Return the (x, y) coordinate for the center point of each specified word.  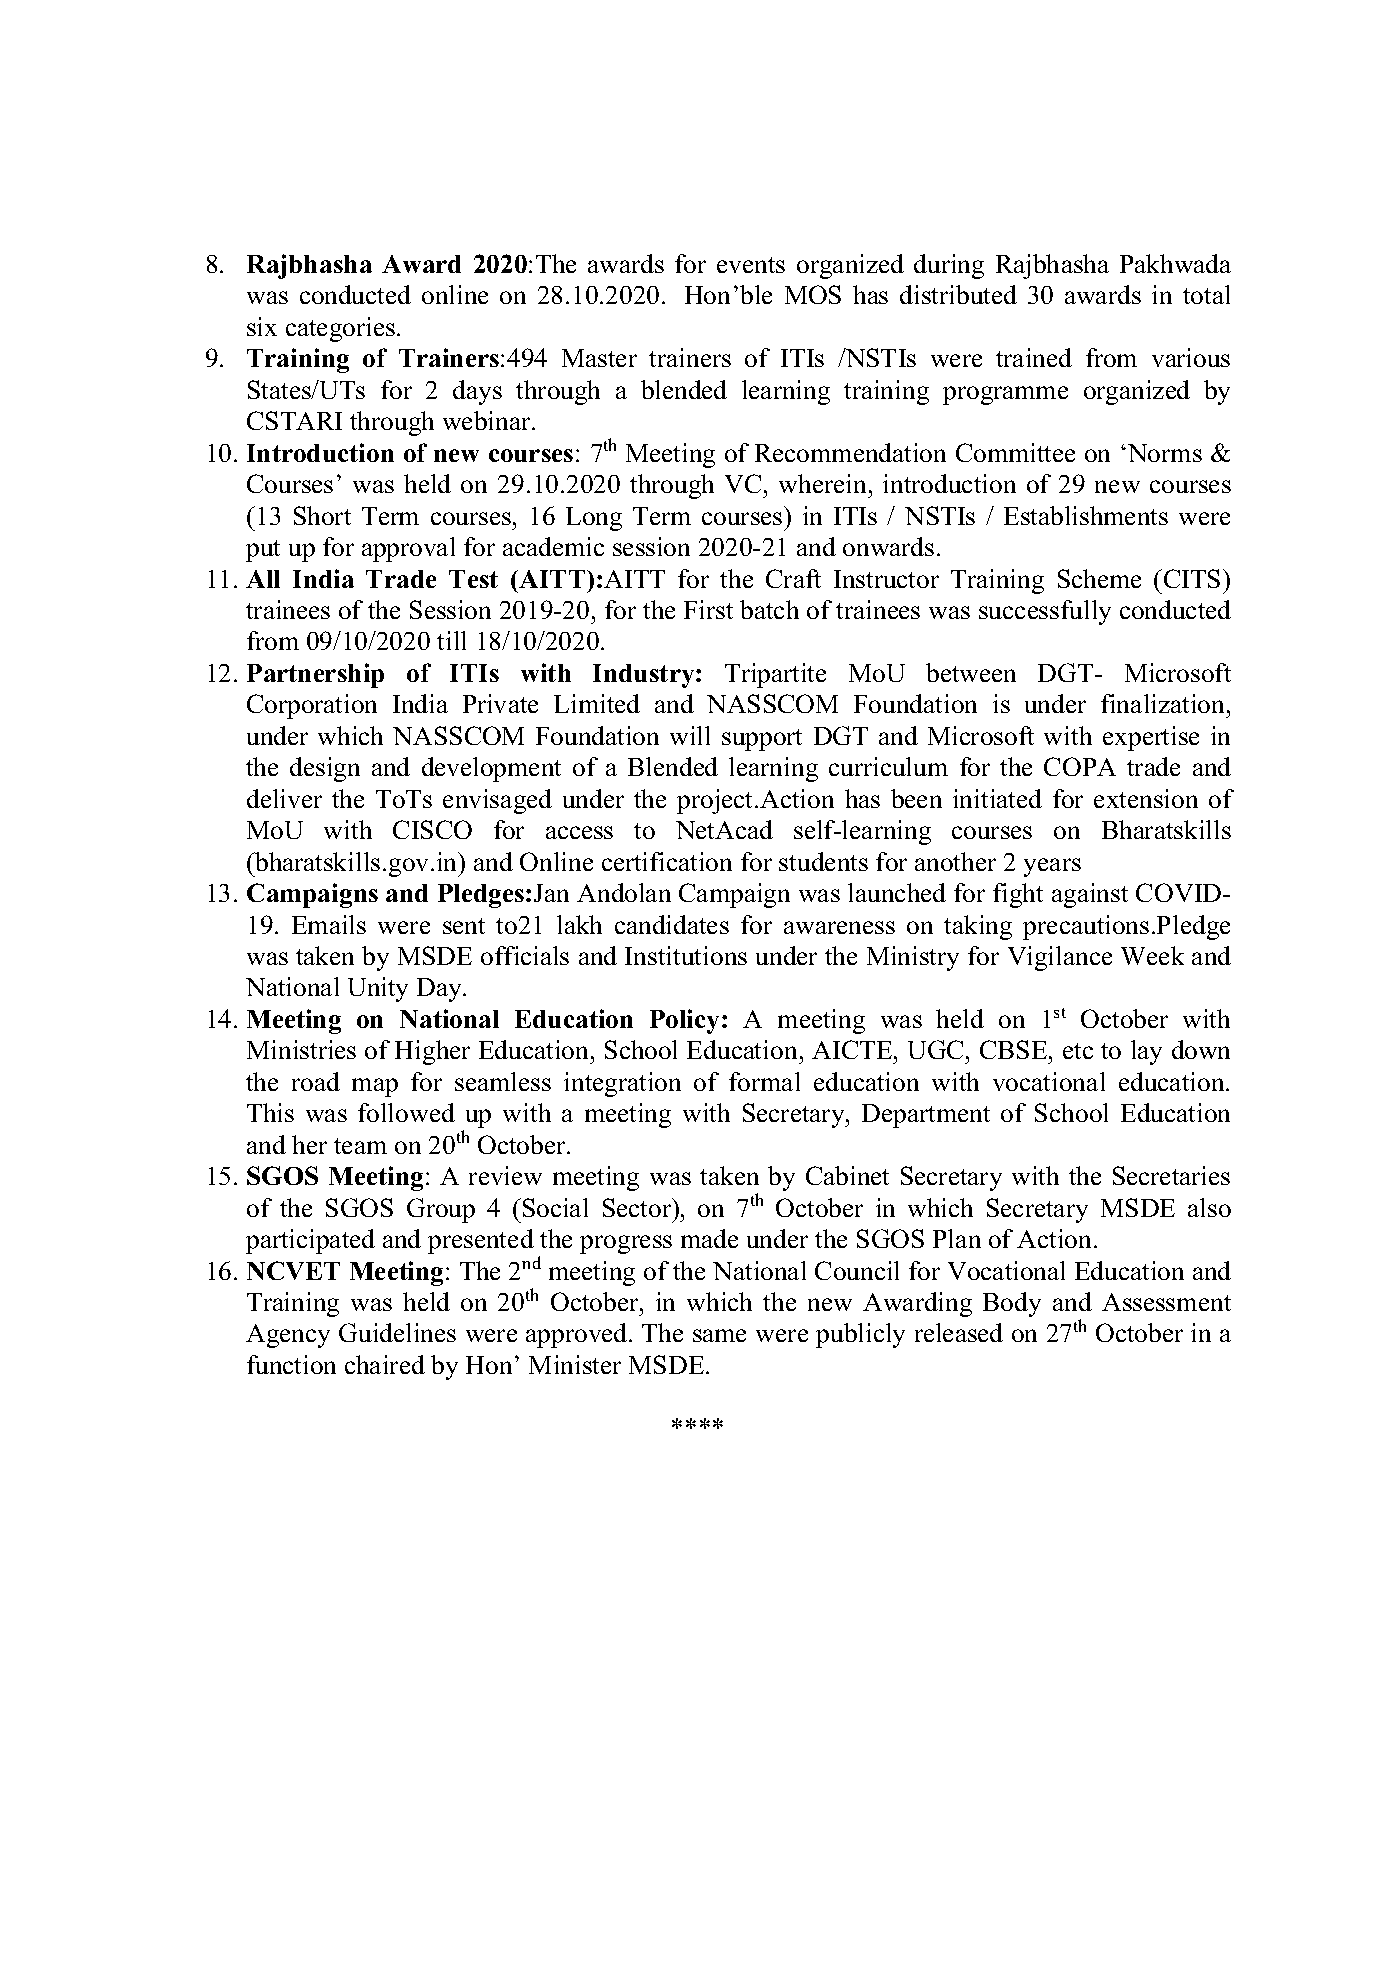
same (719, 1335)
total (1206, 294)
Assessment (1166, 1302)
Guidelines (397, 1332)
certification (667, 861)
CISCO (432, 829)
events (751, 265)
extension (1146, 798)
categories (342, 329)
